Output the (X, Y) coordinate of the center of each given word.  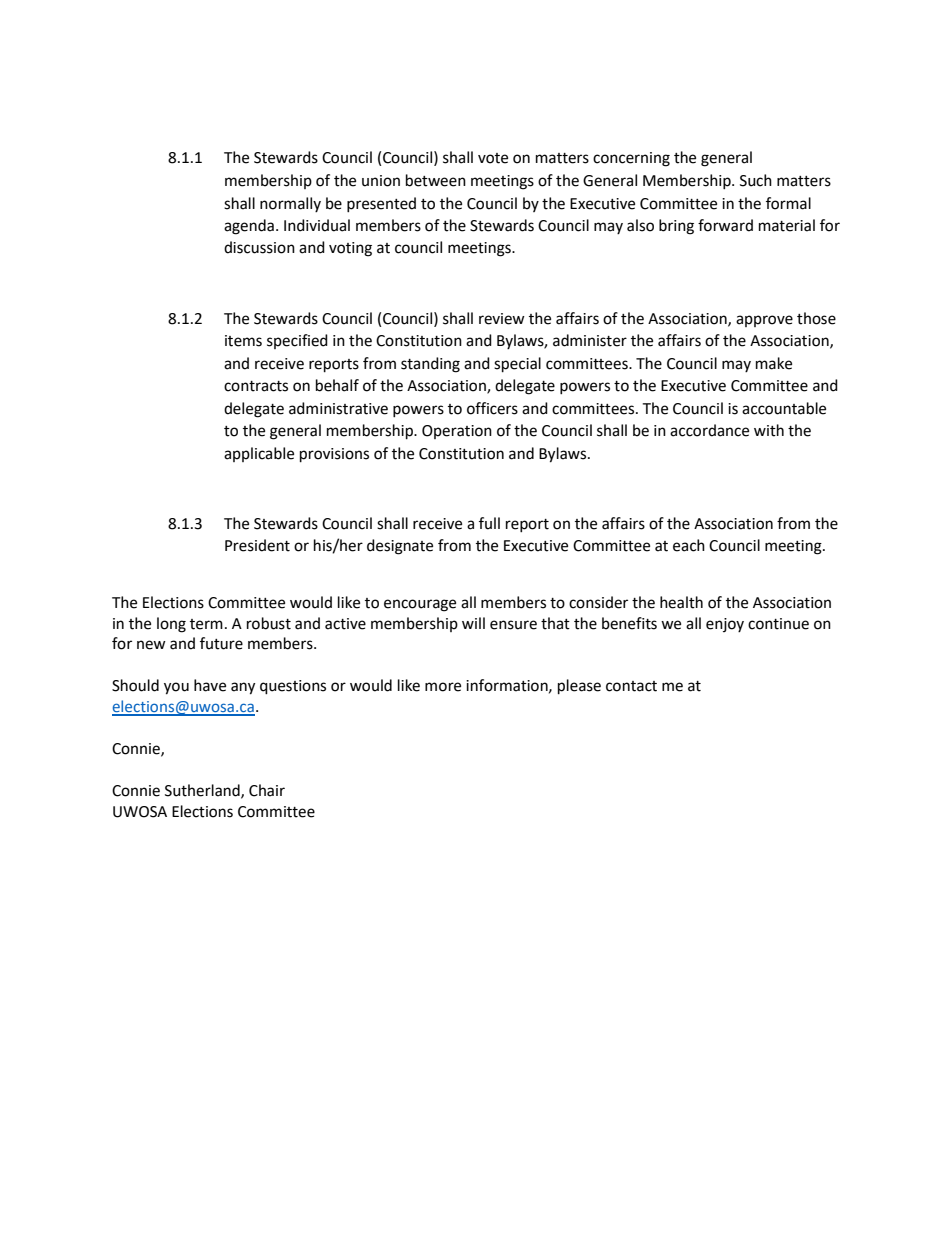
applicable (259, 454)
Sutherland (203, 791)
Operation (457, 432)
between (436, 180)
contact (631, 686)
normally (290, 204)
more (443, 687)
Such (756, 180)
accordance (709, 430)
